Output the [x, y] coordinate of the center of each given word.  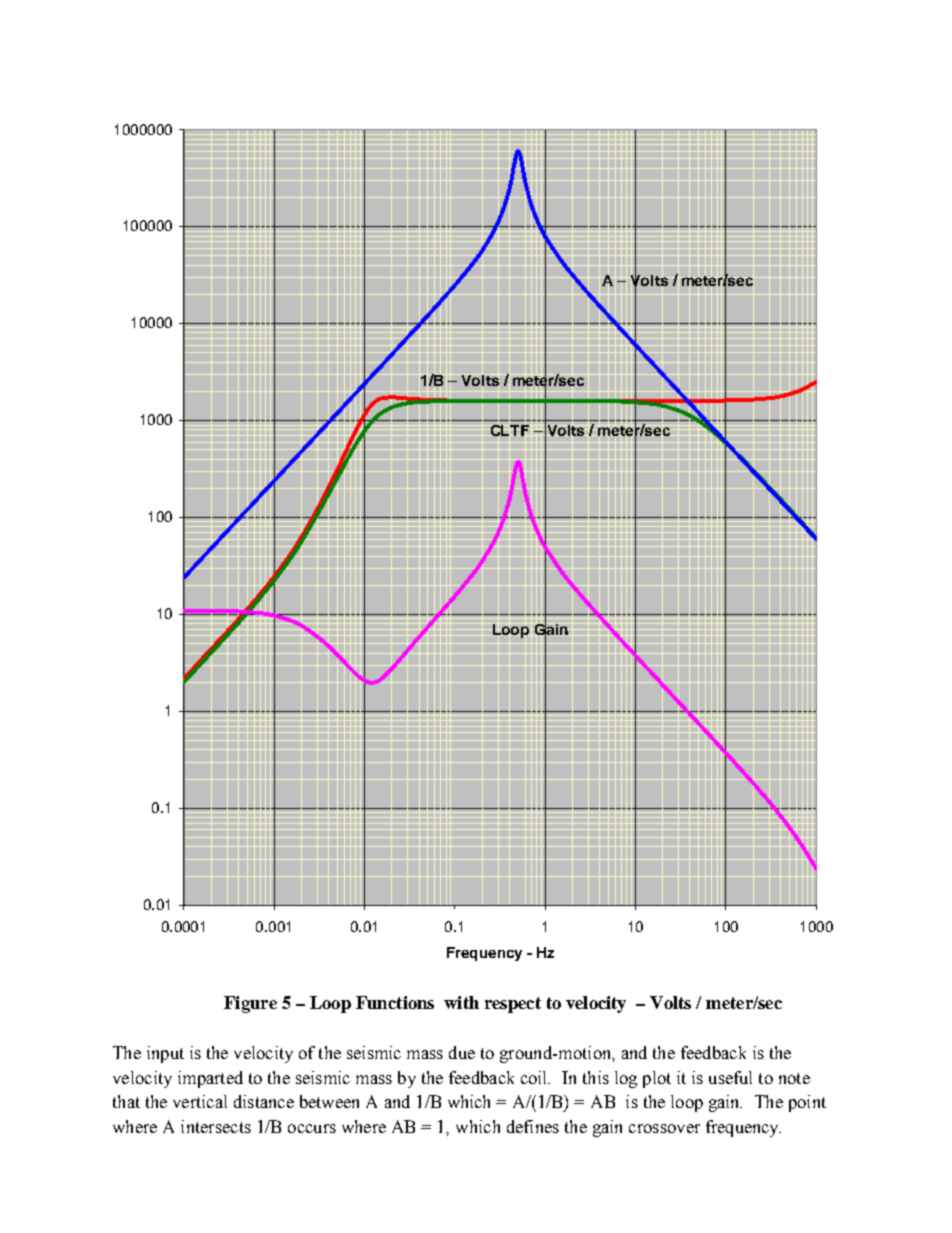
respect [513, 1005]
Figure [250, 1004]
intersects [216, 1126]
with [461, 1002]
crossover [664, 1128]
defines [533, 1126]
